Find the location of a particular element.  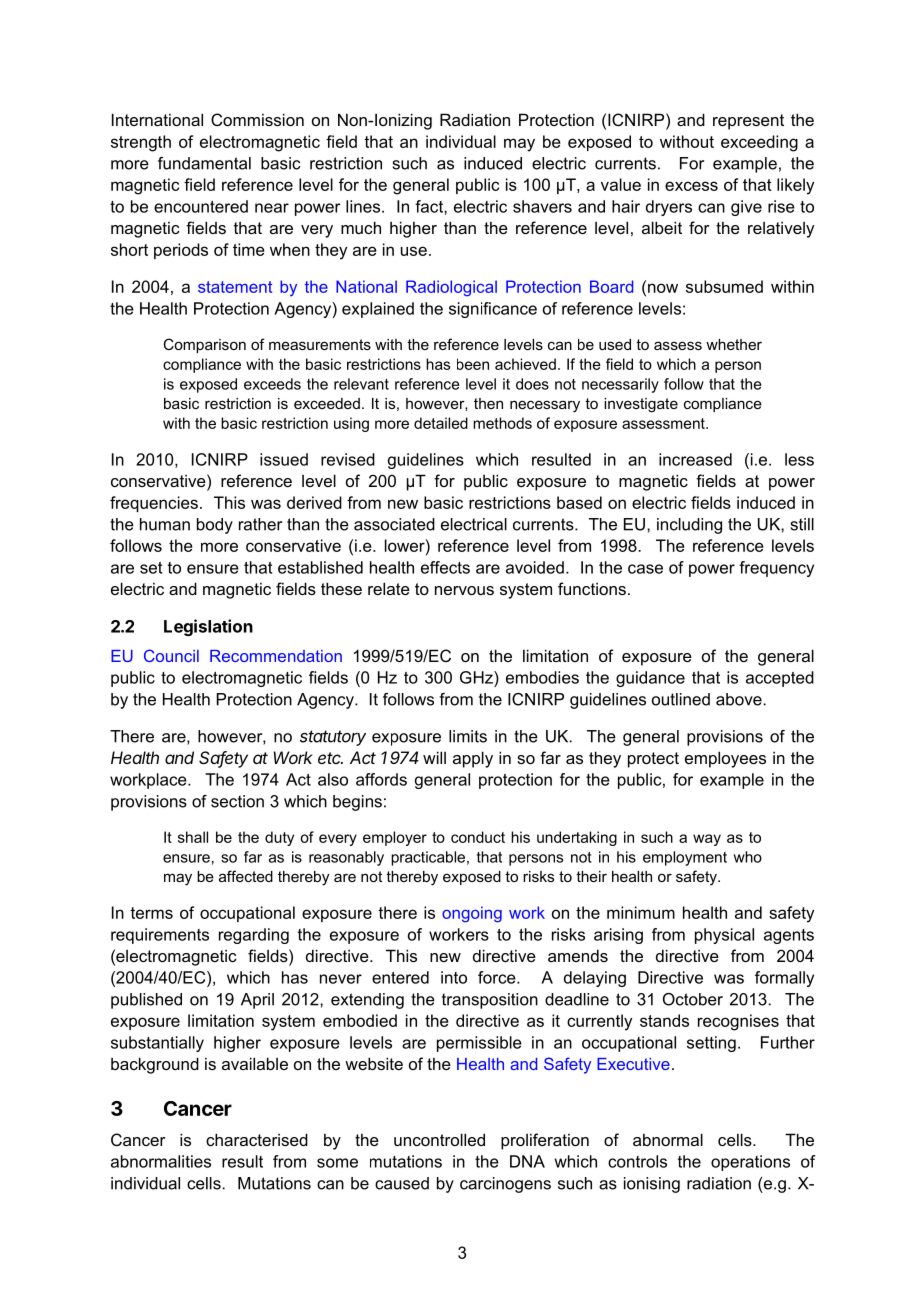

operations is located at coordinates (750, 1163).
